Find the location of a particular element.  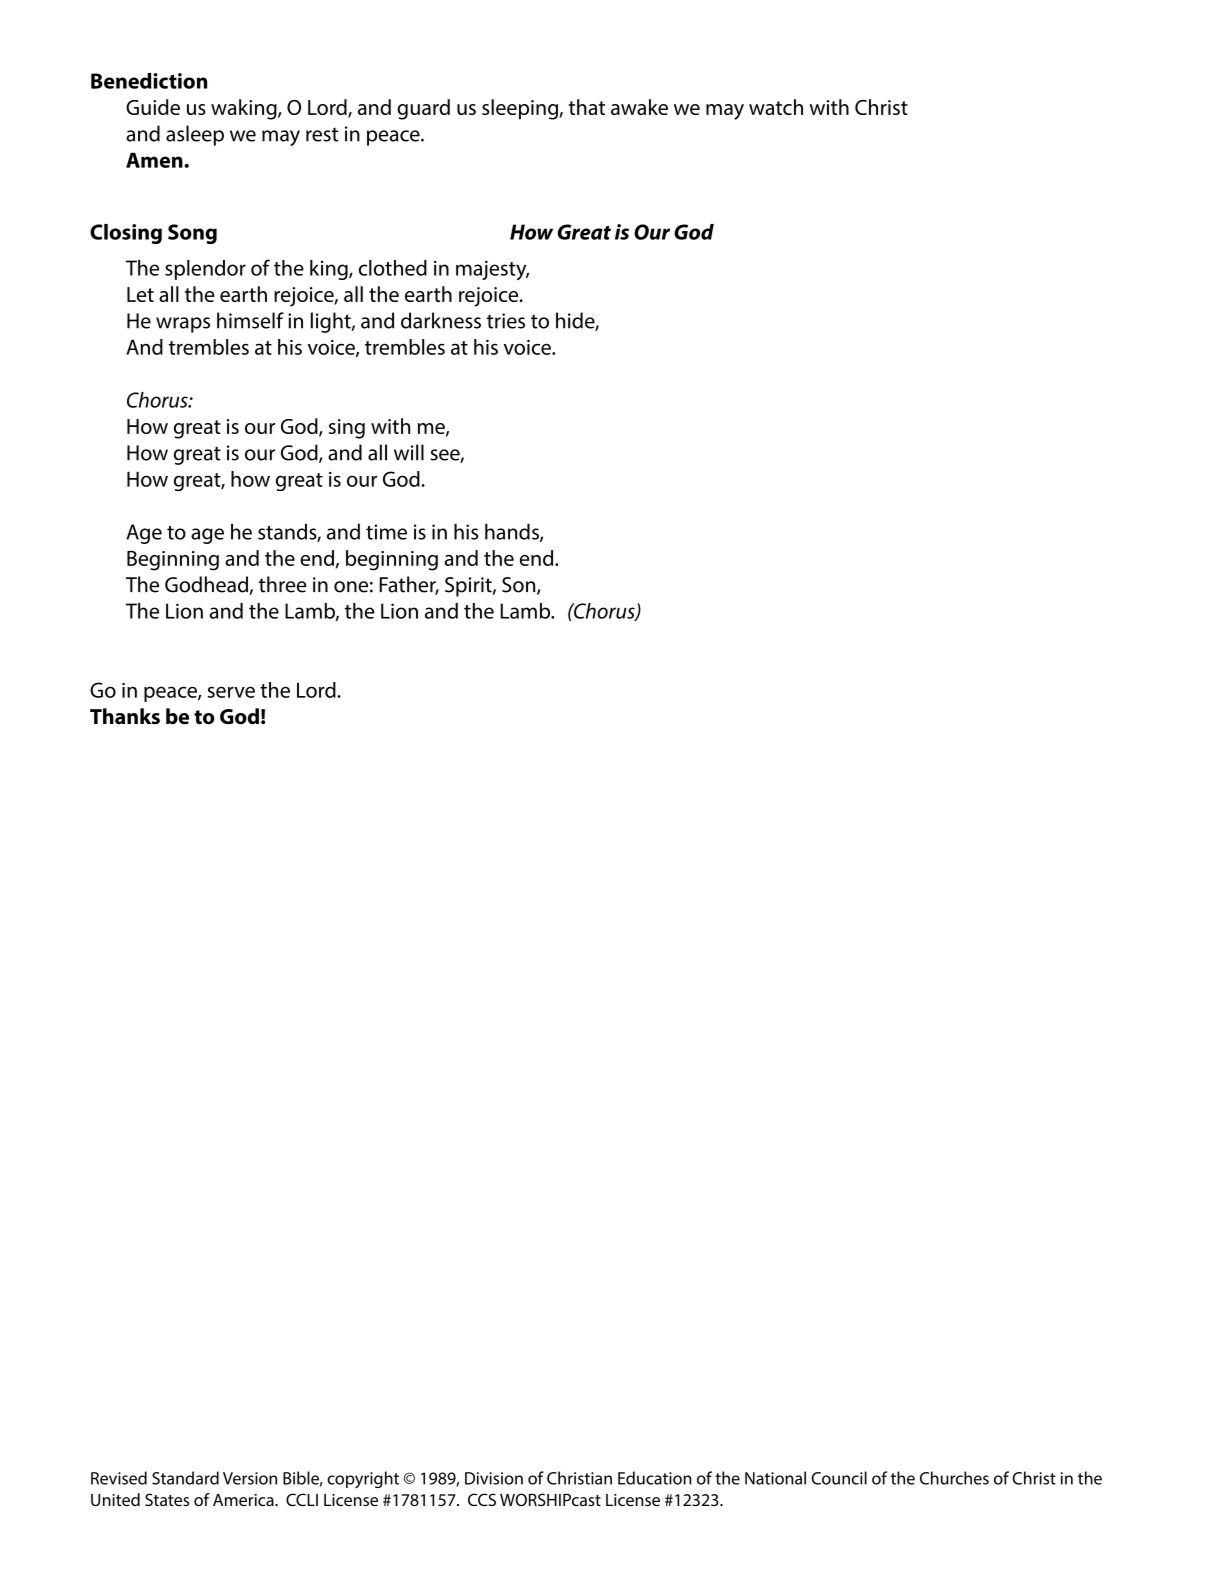

tries is located at coordinates (506, 321).
